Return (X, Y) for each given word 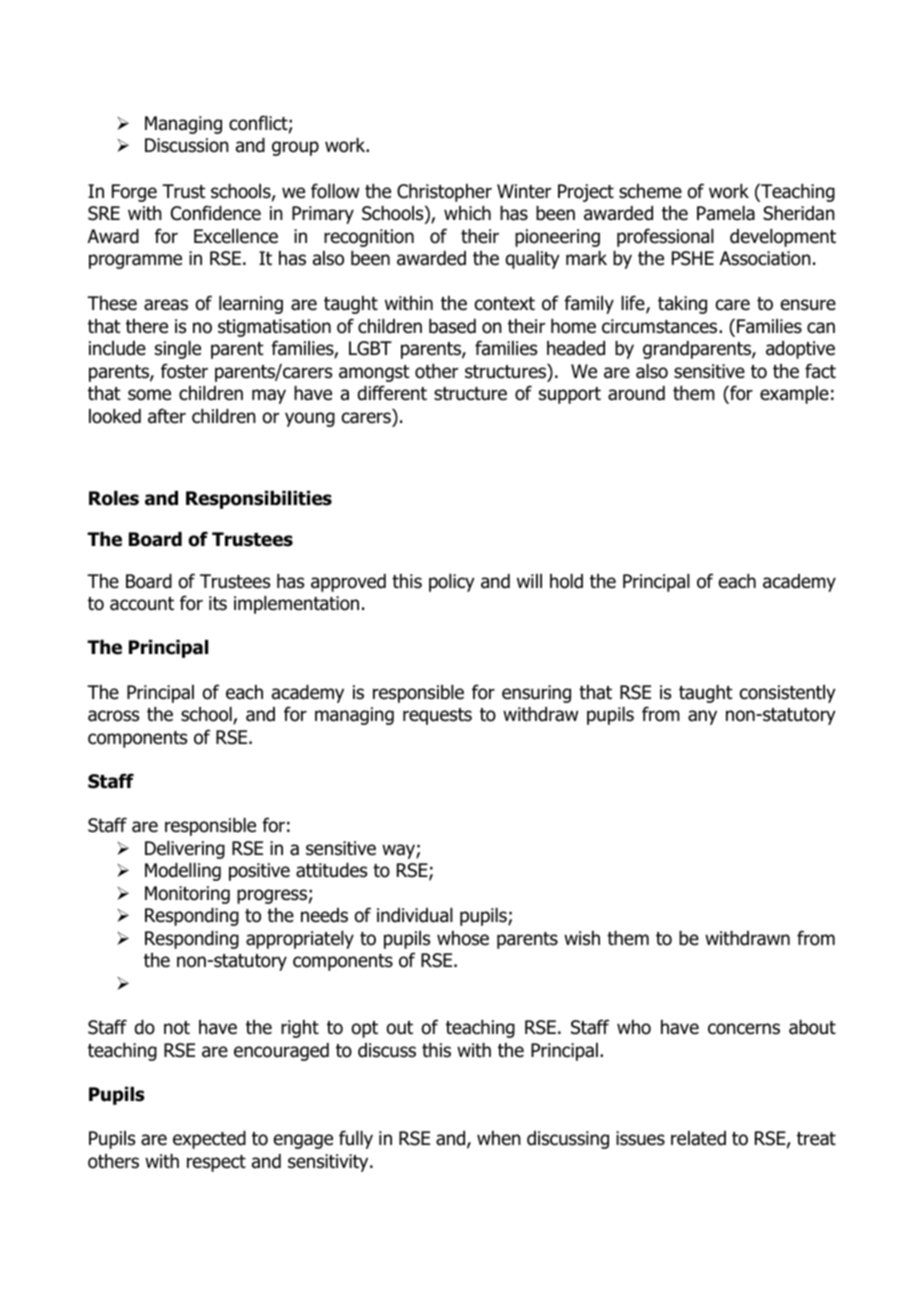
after (167, 416)
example (794, 395)
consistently (788, 694)
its (218, 603)
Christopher (444, 193)
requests (437, 716)
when (499, 1138)
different (392, 393)
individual (415, 915)
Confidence (216, 213)
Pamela (726, 213)
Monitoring (187, 895)
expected (209, 1140)
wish (582, 938)
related (698, 1138)
